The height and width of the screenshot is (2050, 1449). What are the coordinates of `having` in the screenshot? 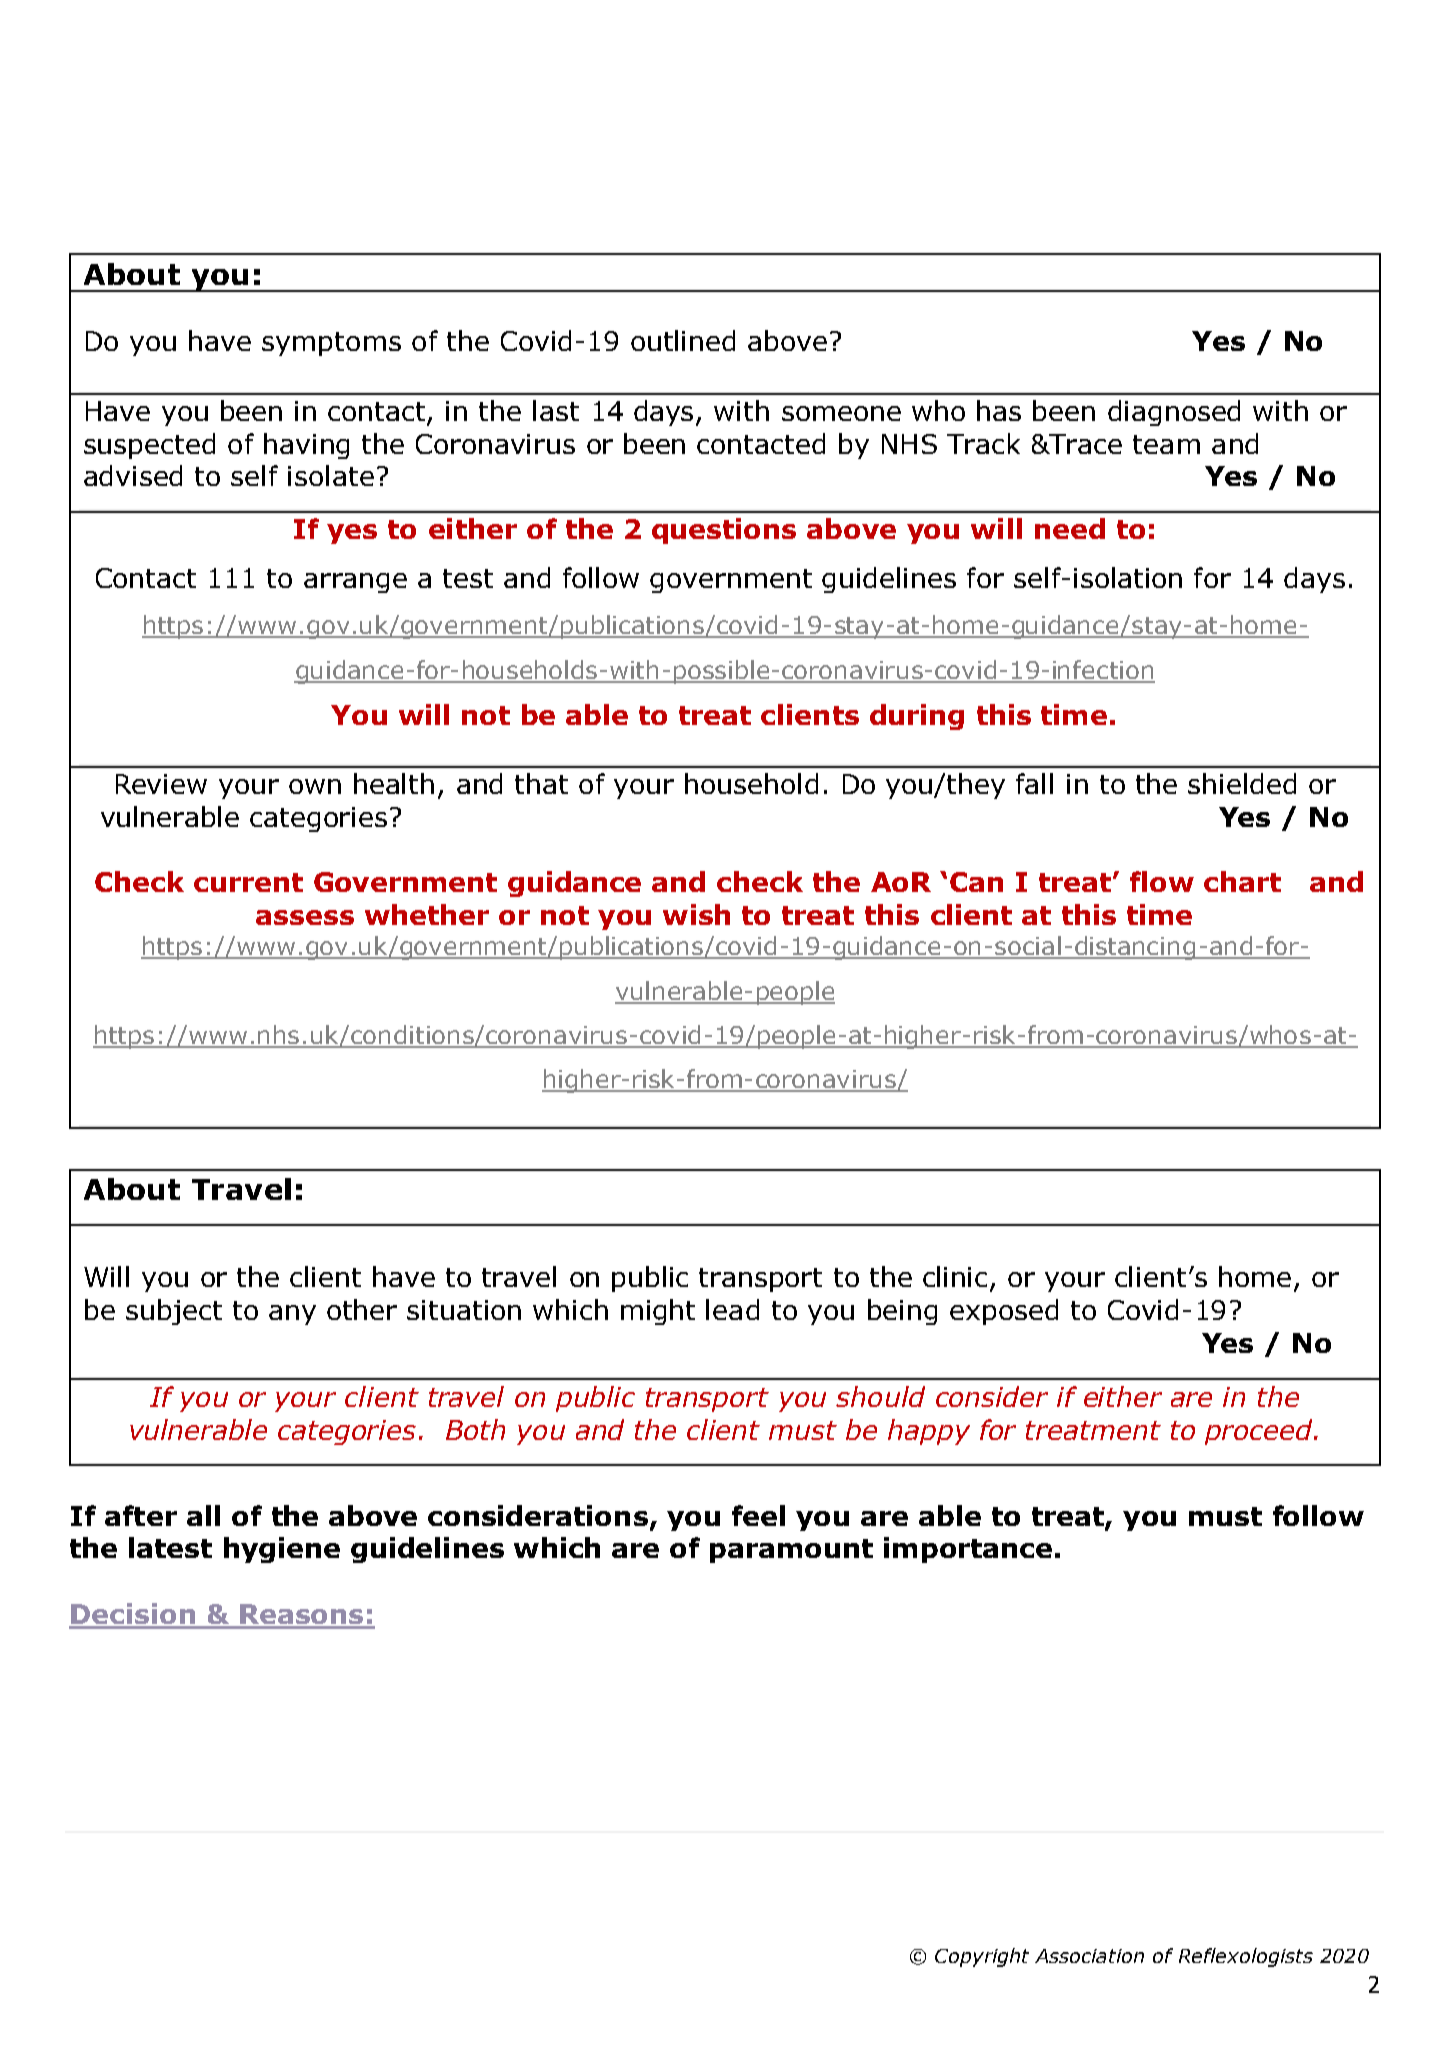 It's located at (306, 446).
